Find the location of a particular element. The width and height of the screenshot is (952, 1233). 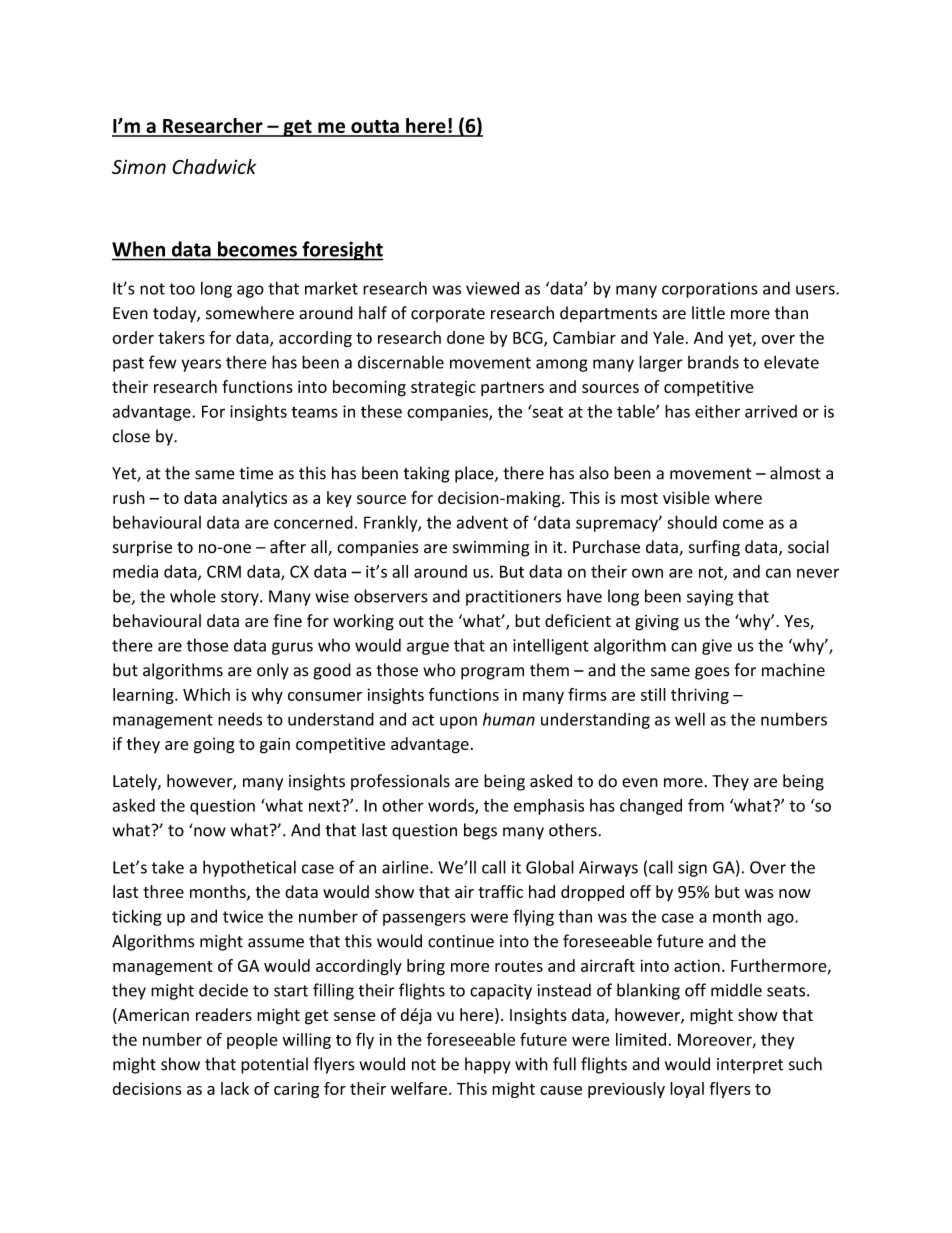

brands is located at coordinates (713, 362).
